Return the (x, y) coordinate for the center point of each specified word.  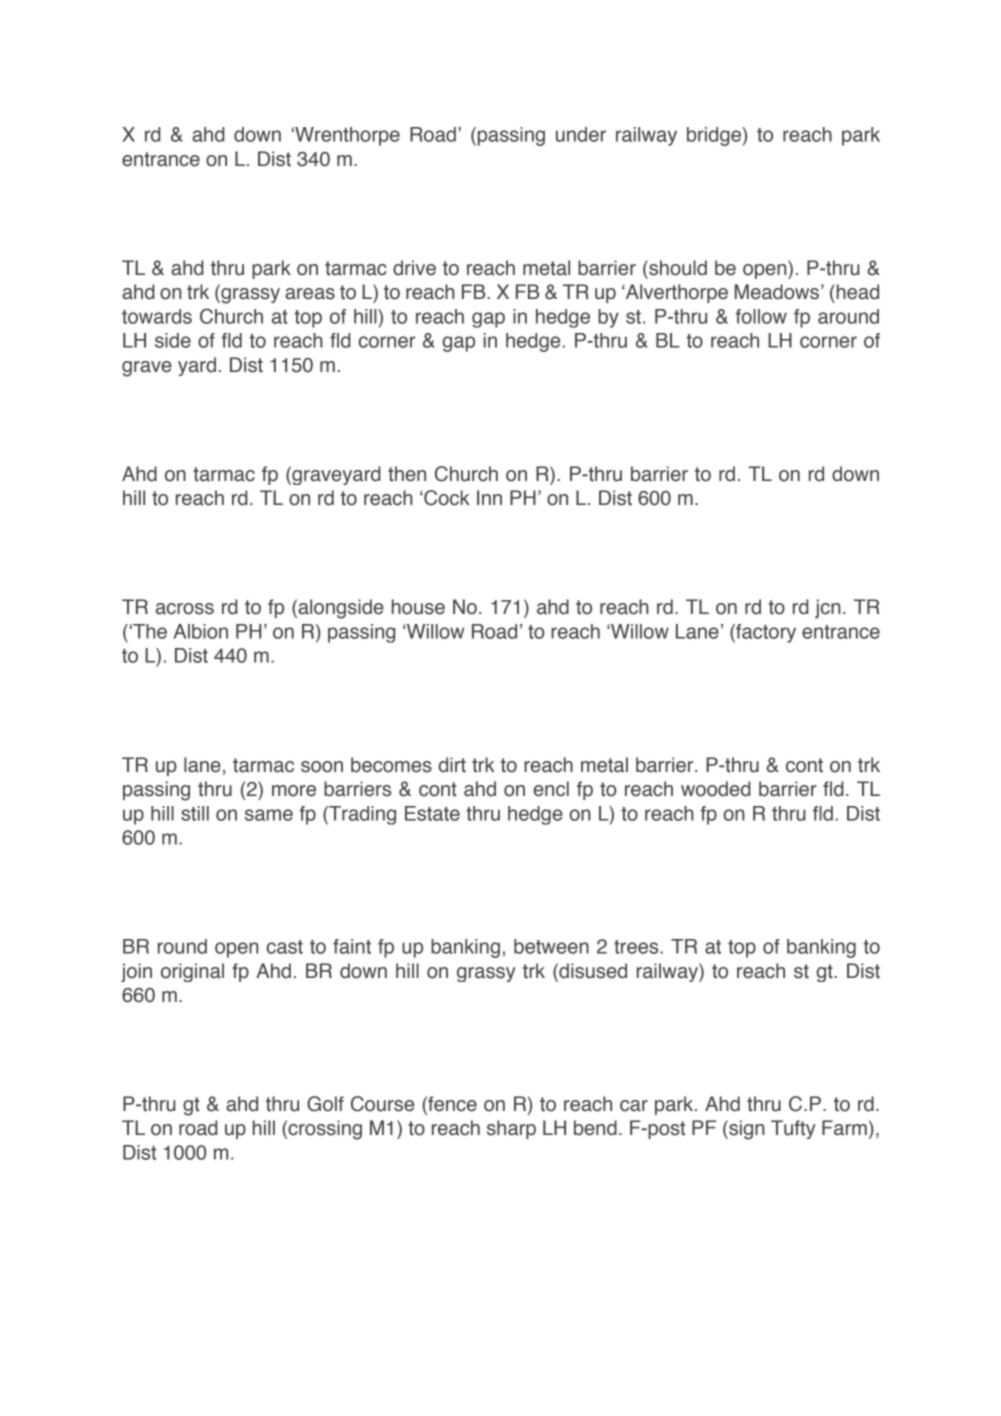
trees (637, 947)
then (407, 474)
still (195, 813)
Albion (201, 631)
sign (746, 1130)
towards (157, 316)
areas (310, 294)
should (677, 268)
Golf (325, 1104)
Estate (432, 813)
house (418, 607)
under (581, 134)
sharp (511, 1129)
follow (761, 316)
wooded (716, 789)
